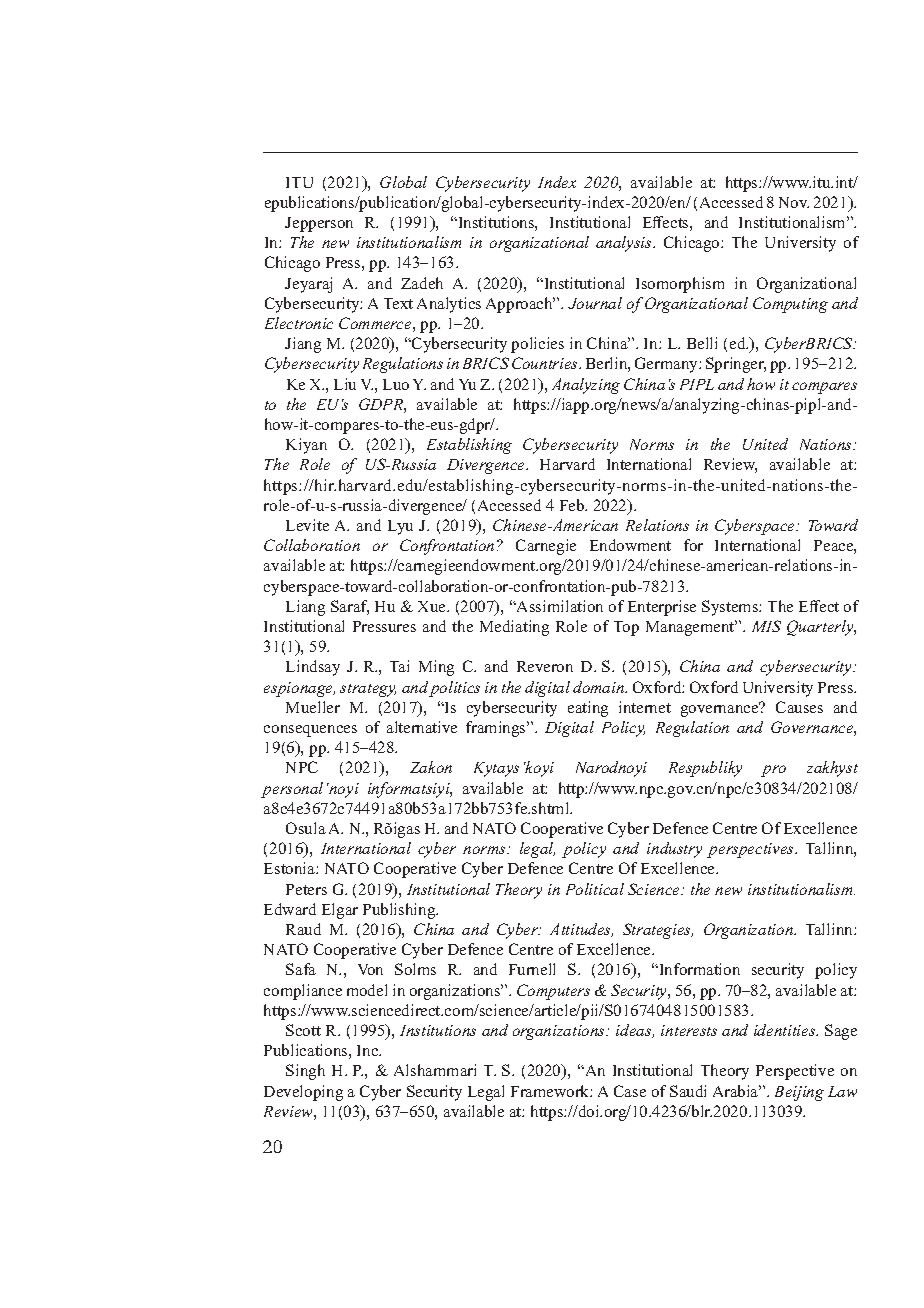 The image size is (924, 1308). I want to click on Peters, so click(306, 889).
